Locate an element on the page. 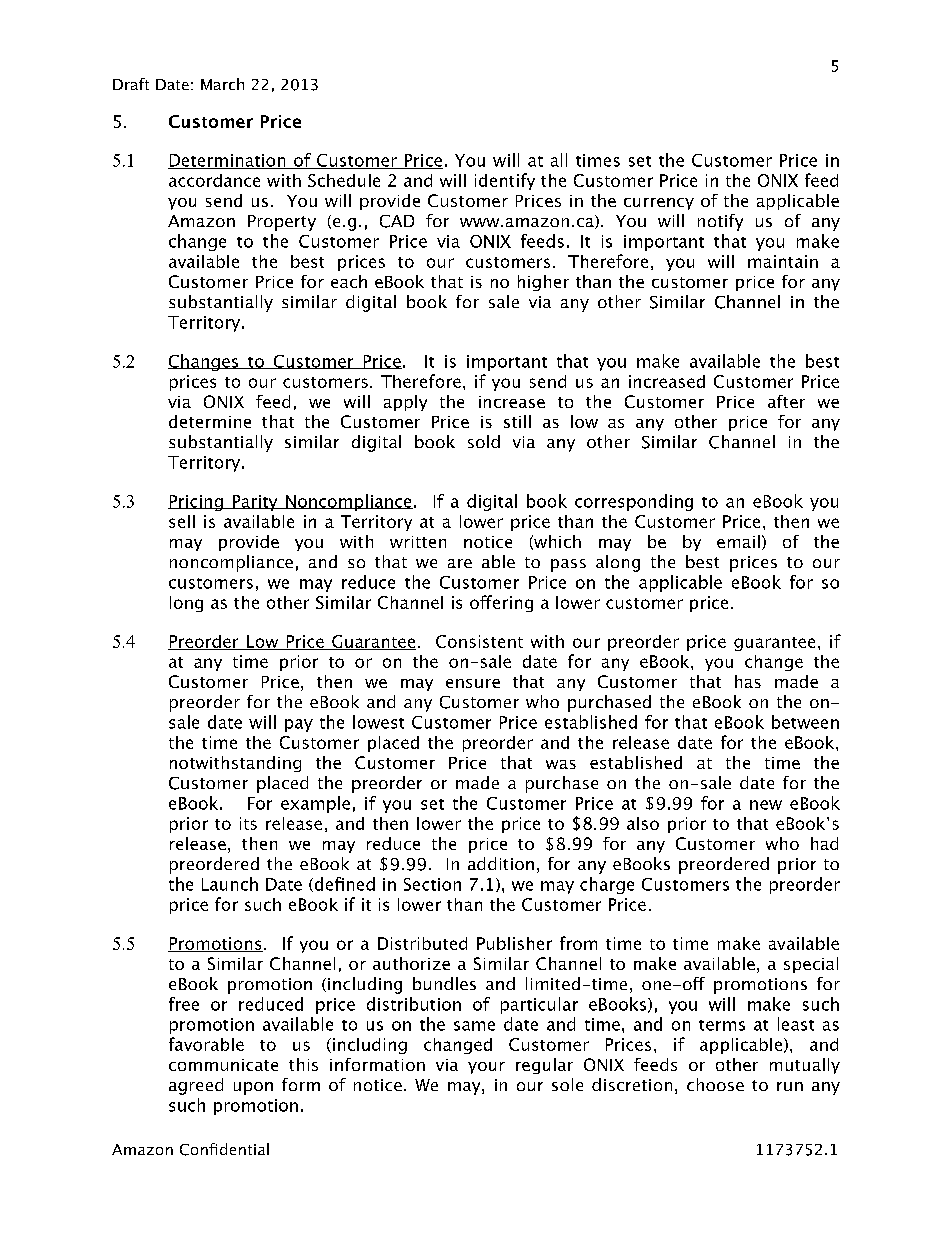  sell is located at coordinates (182, 521).
